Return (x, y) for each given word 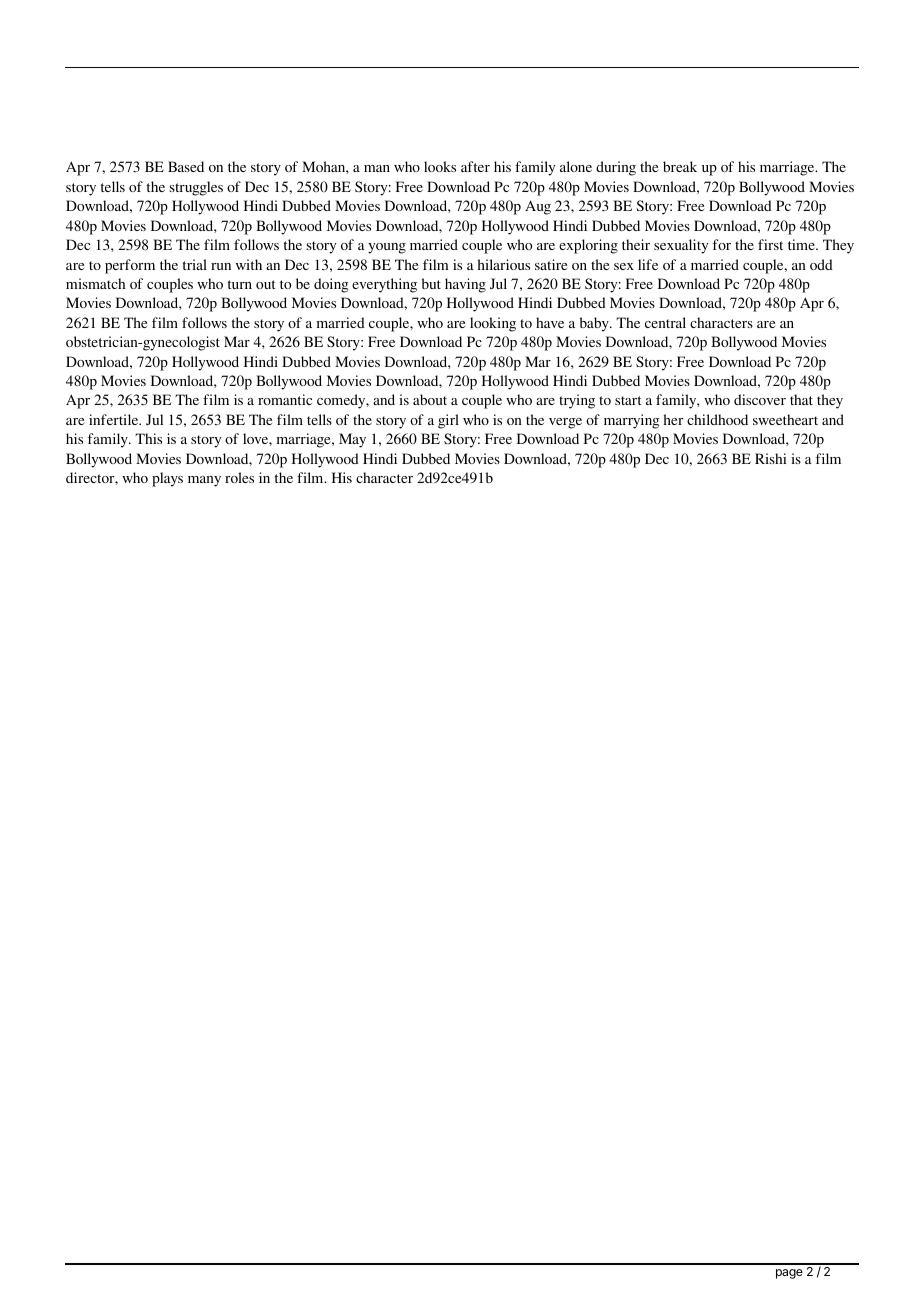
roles (239, 477)
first (770, 244)
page (789, 1274)
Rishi (771, 458)
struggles (196, 188)
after (475, 166)
